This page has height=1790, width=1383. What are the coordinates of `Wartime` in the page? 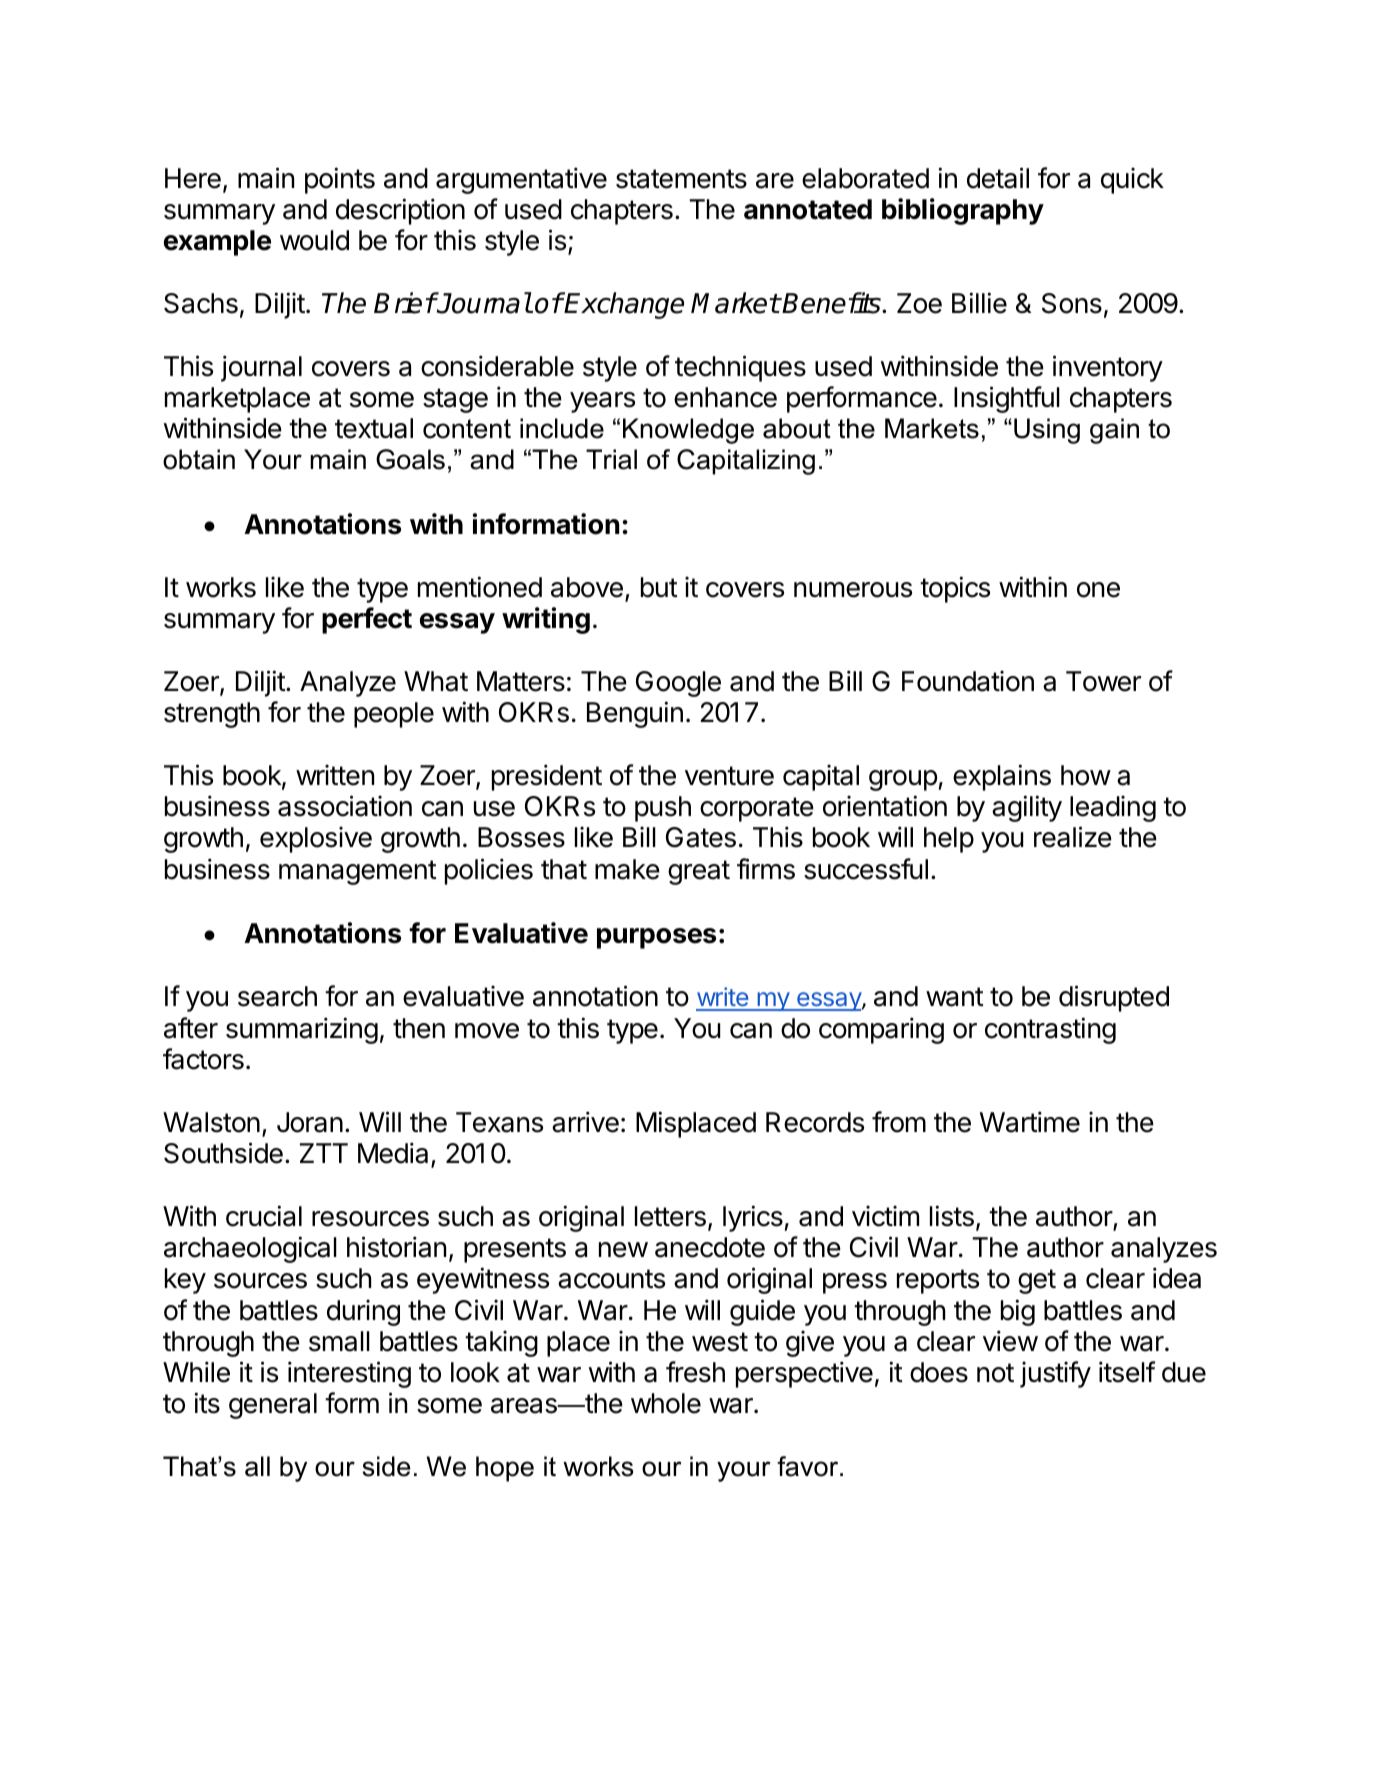 It's located at (1030, 1122).
